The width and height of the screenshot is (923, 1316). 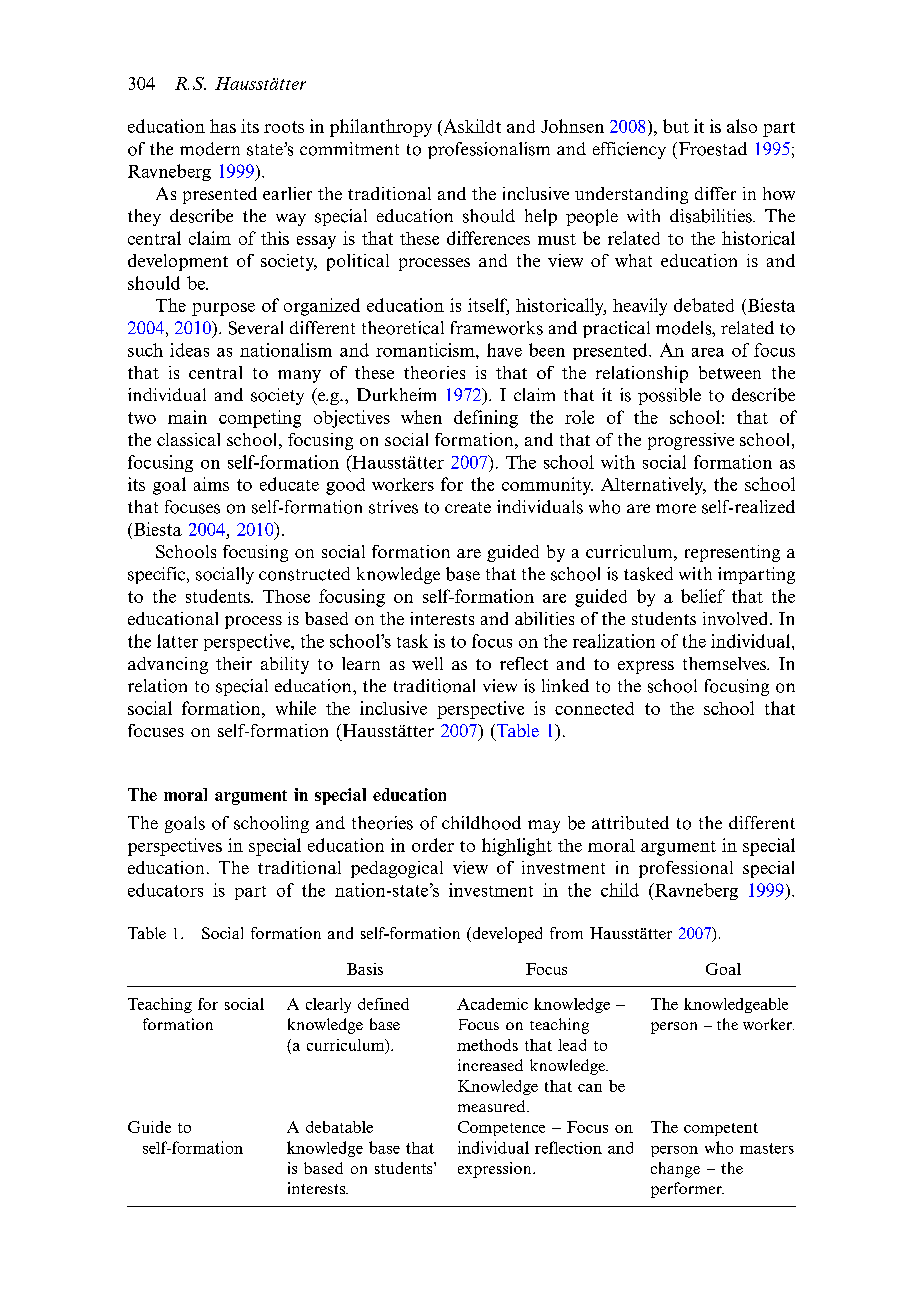 I want to click on more, so click(x=676, y=509).
